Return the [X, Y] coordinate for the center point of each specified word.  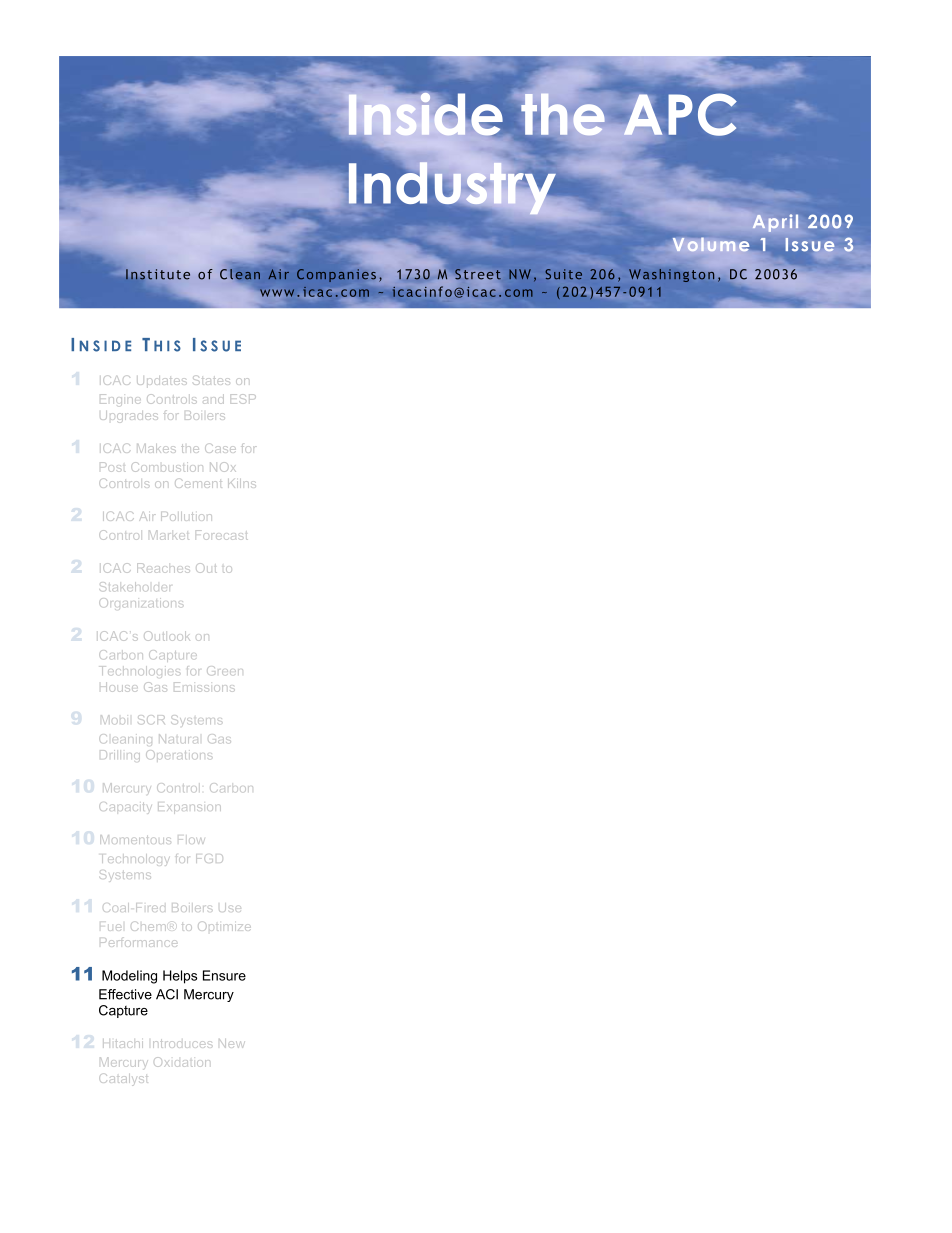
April [775, 223]
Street [478, 274]
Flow [191, 841]
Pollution [186, 516]
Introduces [182, 1043]
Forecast [222, 535]
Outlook [166, 636]
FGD [209, 858]
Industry [453, 187]
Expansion [189, 808]
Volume [711, 245]
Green [225, 670]
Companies [337, 274]
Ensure [224, 975]
